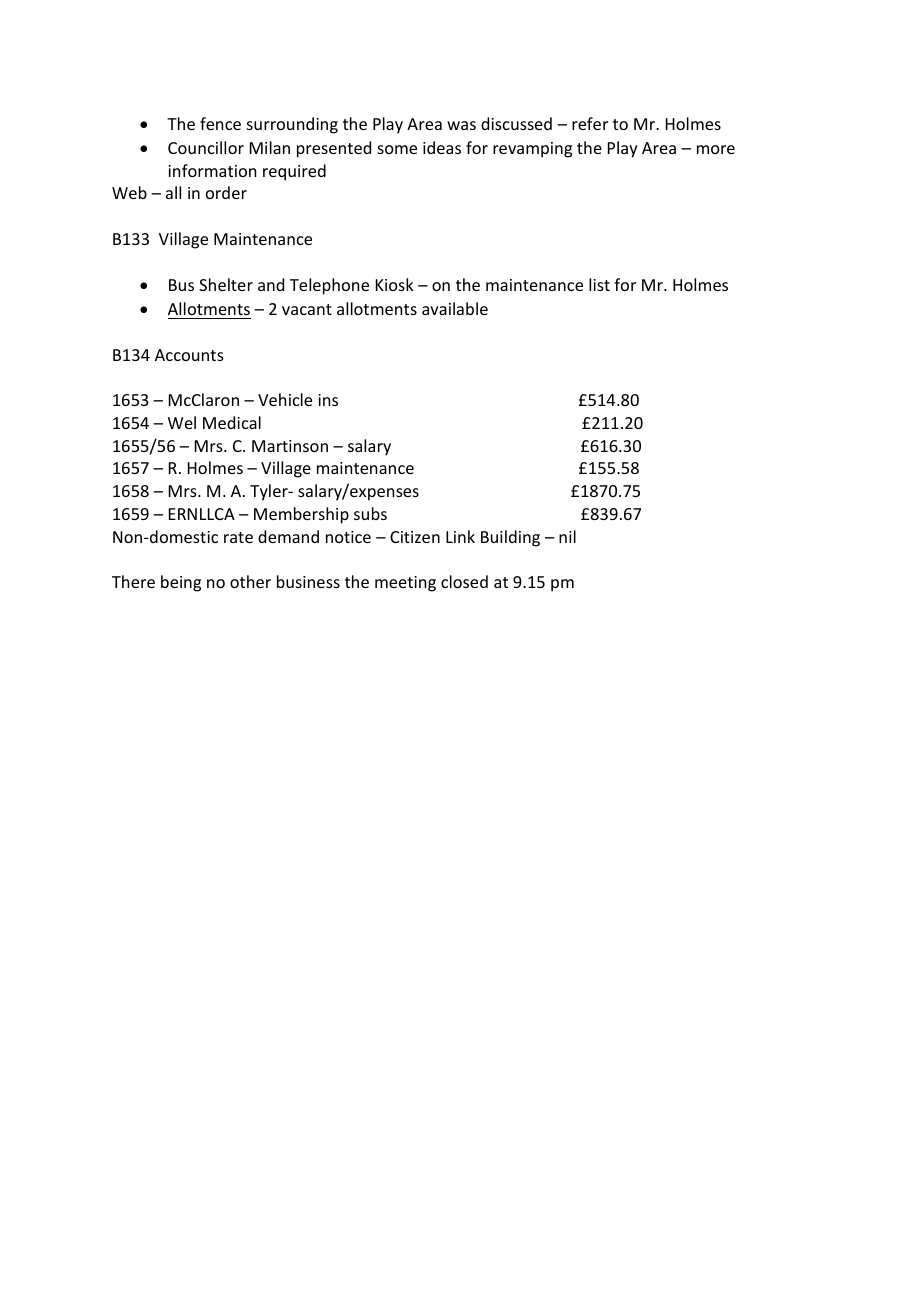 The image size is (924, 1308). What do you see at coordinates (206, 147) in the screenshot?
I see `Councillor` at bounding box center [206, 147].
